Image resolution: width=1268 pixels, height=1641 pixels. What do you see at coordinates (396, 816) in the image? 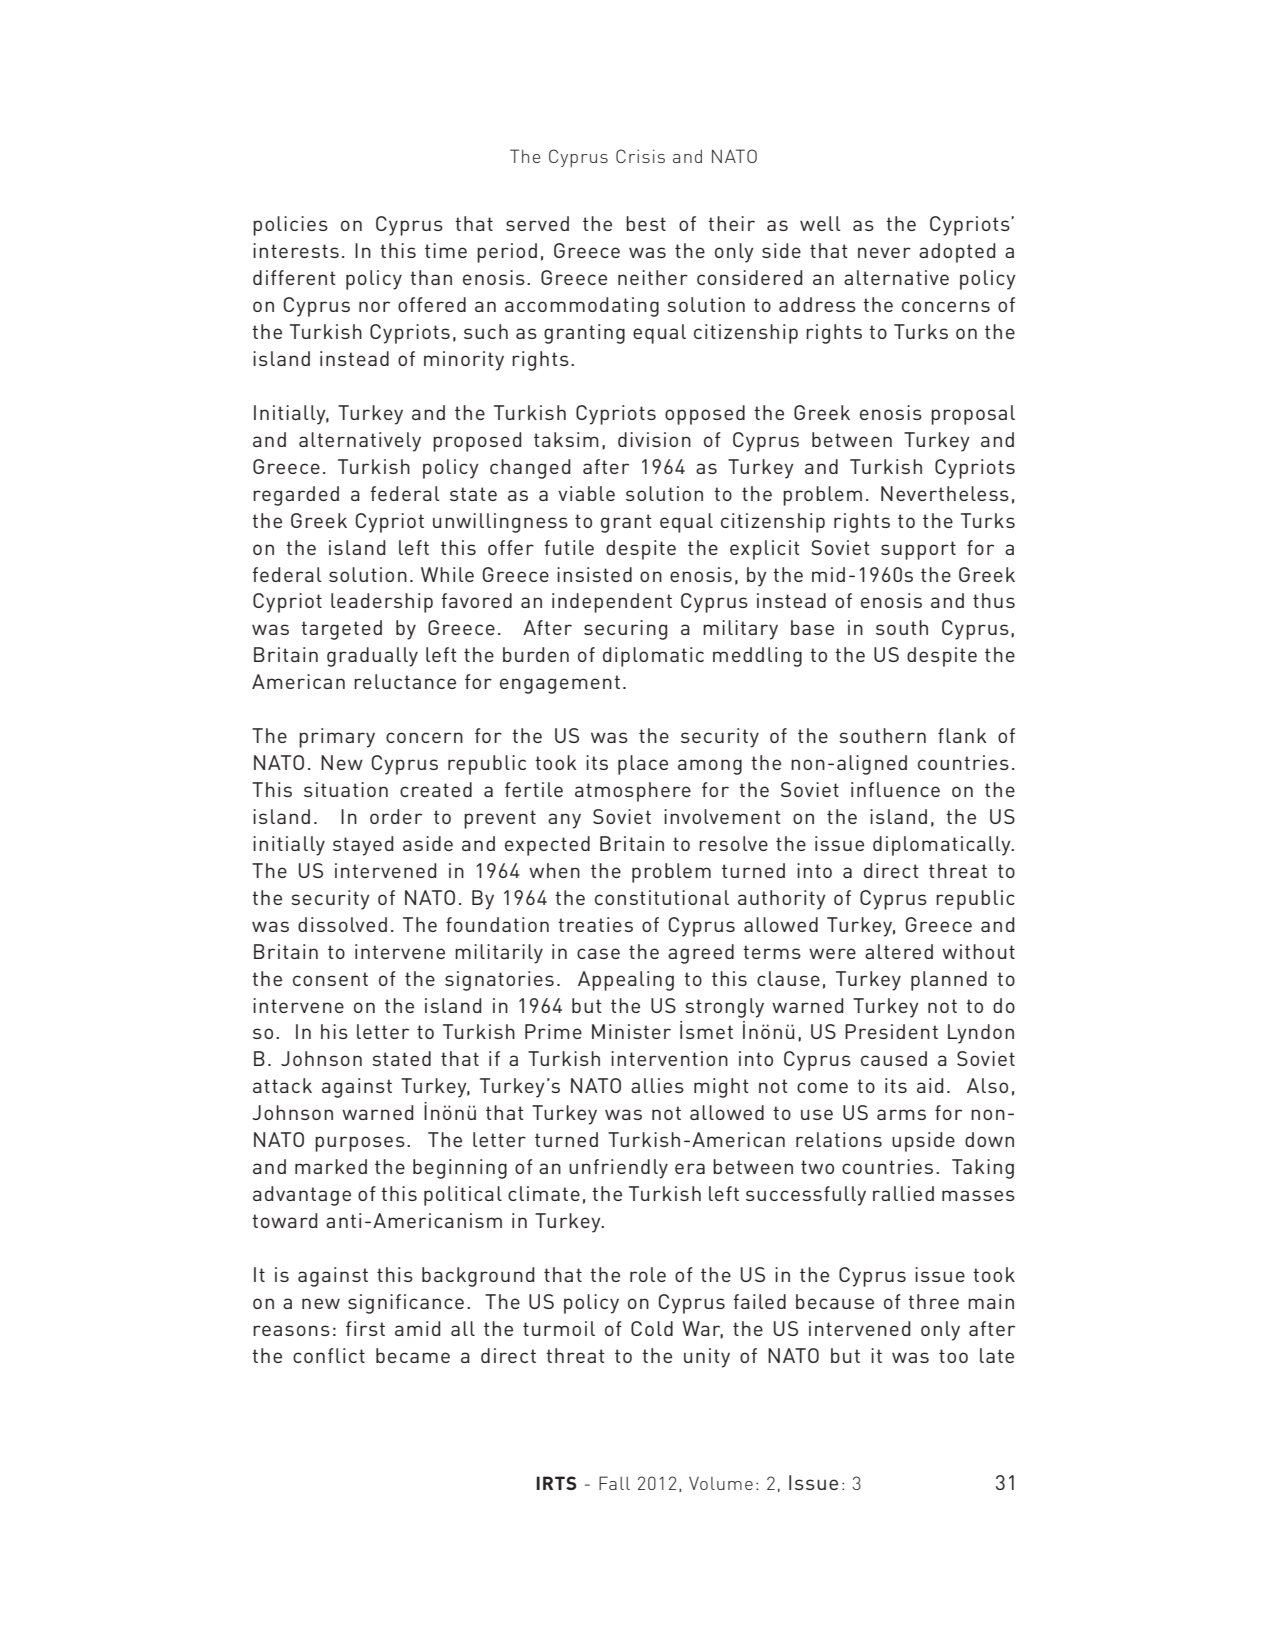
I see `order` at bounding box center [396, 816].
